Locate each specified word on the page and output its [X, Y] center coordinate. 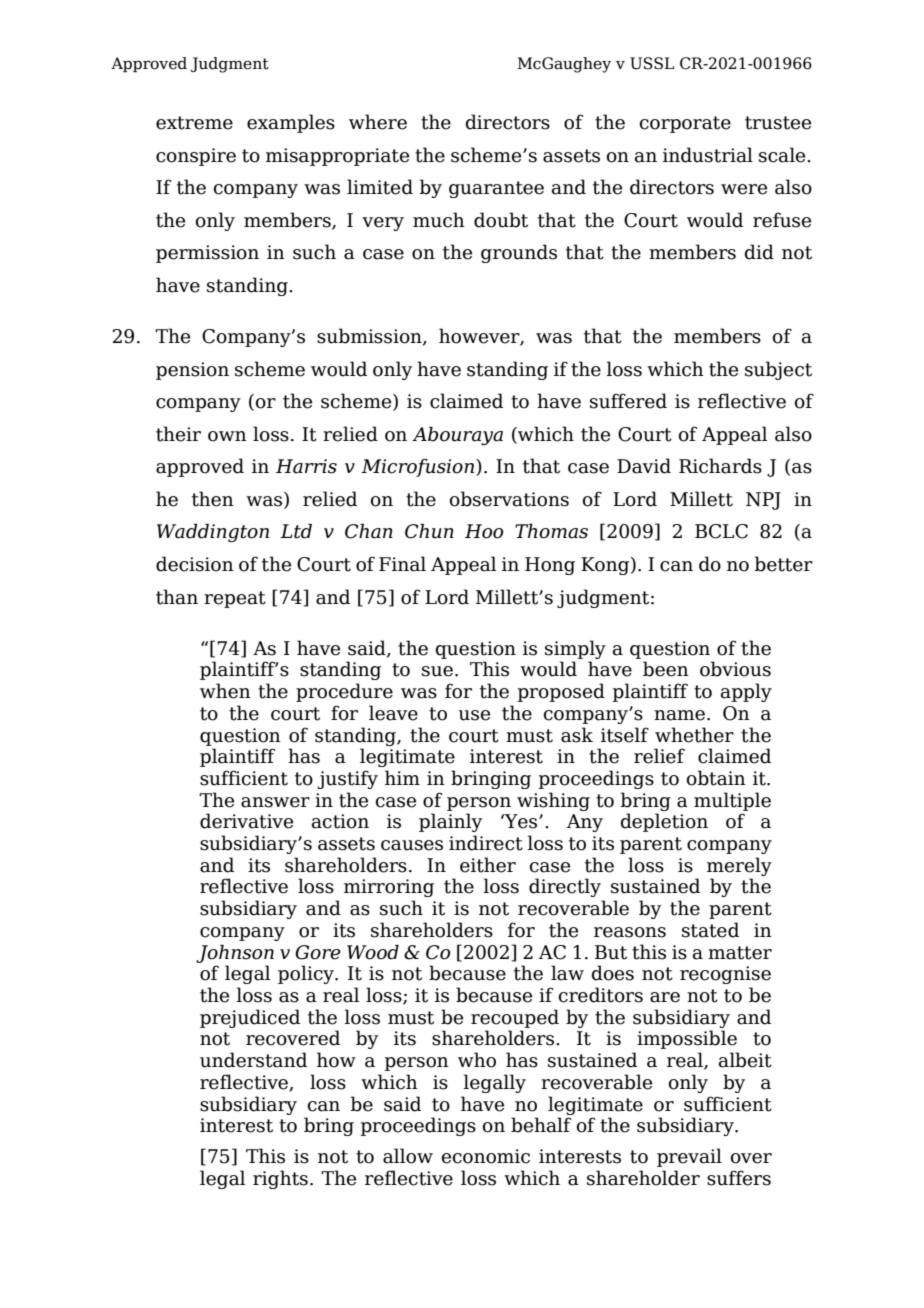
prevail [689, 1157]
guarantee [496, 189]
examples [291, 123]
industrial [708, 155]
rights [280, 1179]
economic [486, 1156]
